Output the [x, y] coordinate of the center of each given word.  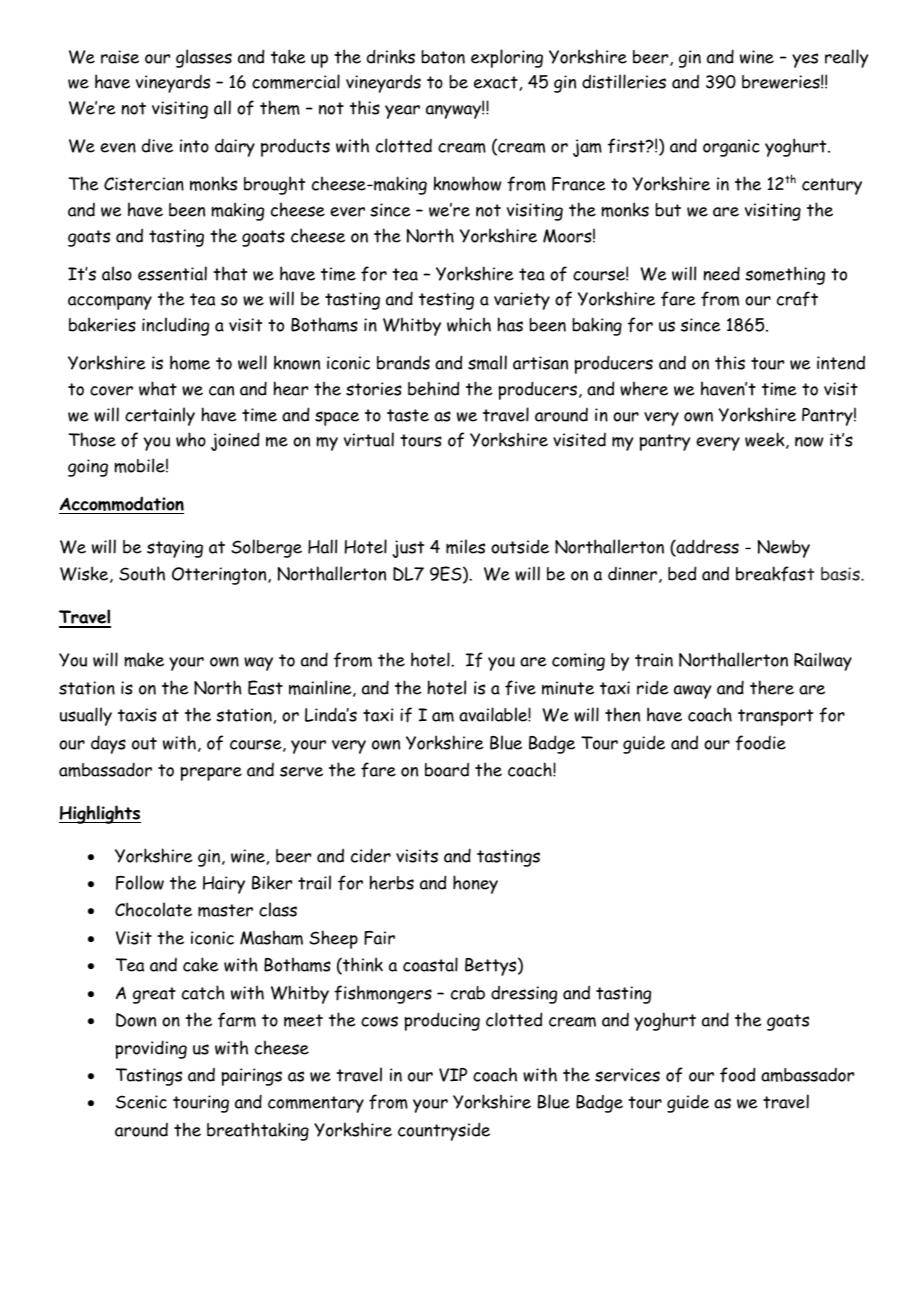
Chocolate [153, 909]
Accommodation [121, 505]
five [520, 688]
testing [446, 301]
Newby [783, 549]
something [785, 275]
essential [172, 273]
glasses [204, 58]
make [144, 659]
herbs [392, 882]
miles [465, 546]
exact [496, 82]
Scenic [141, 1102]
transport [775, 717]
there [772, 687]
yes [805, 60]
